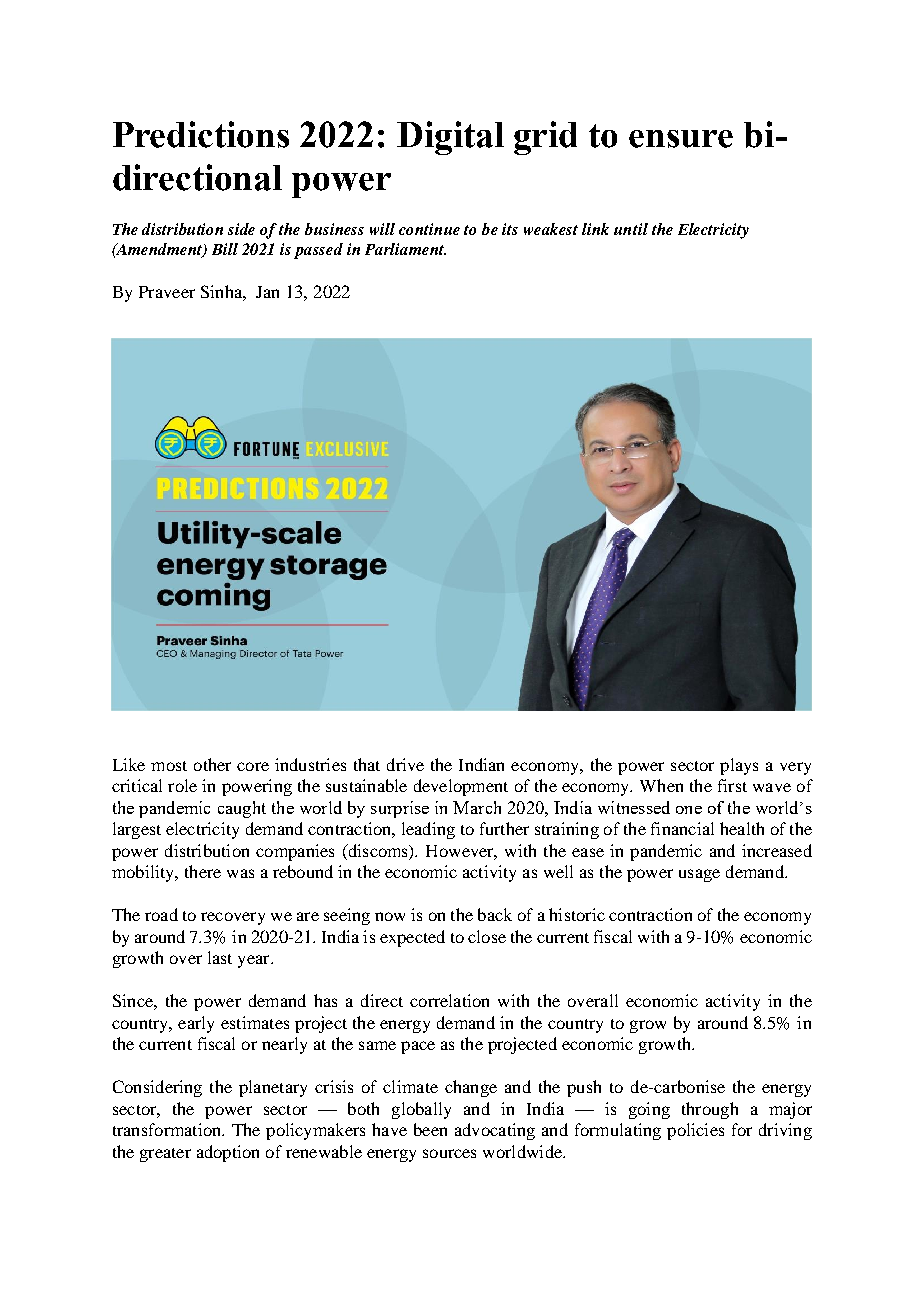 This screenshot has height=1308, width=924. Describe the element at coordinates (405, 249) in the screenshot. I see `Parliament` at that location.
